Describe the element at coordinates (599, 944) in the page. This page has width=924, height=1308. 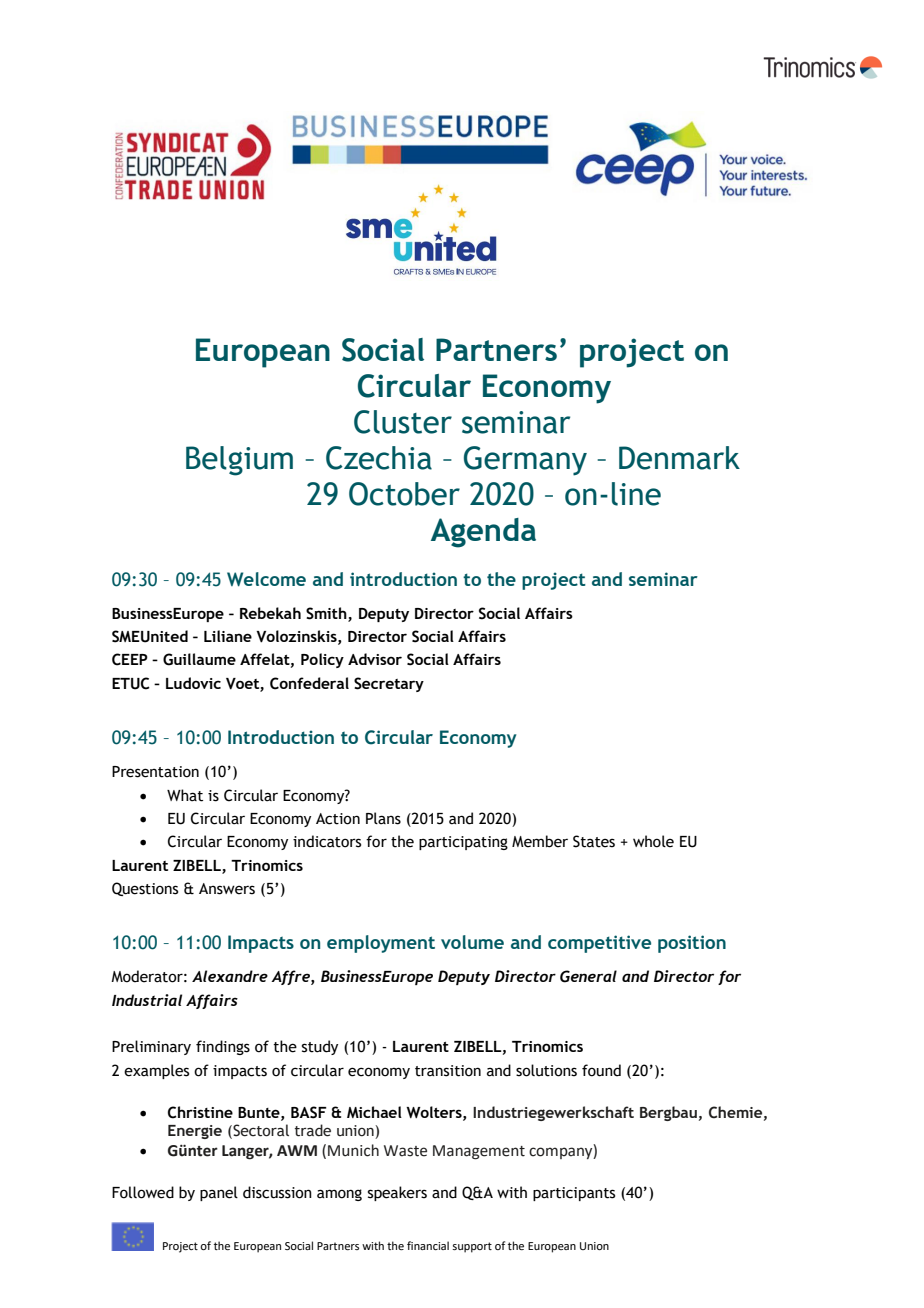
I see `competitive` at that location.
